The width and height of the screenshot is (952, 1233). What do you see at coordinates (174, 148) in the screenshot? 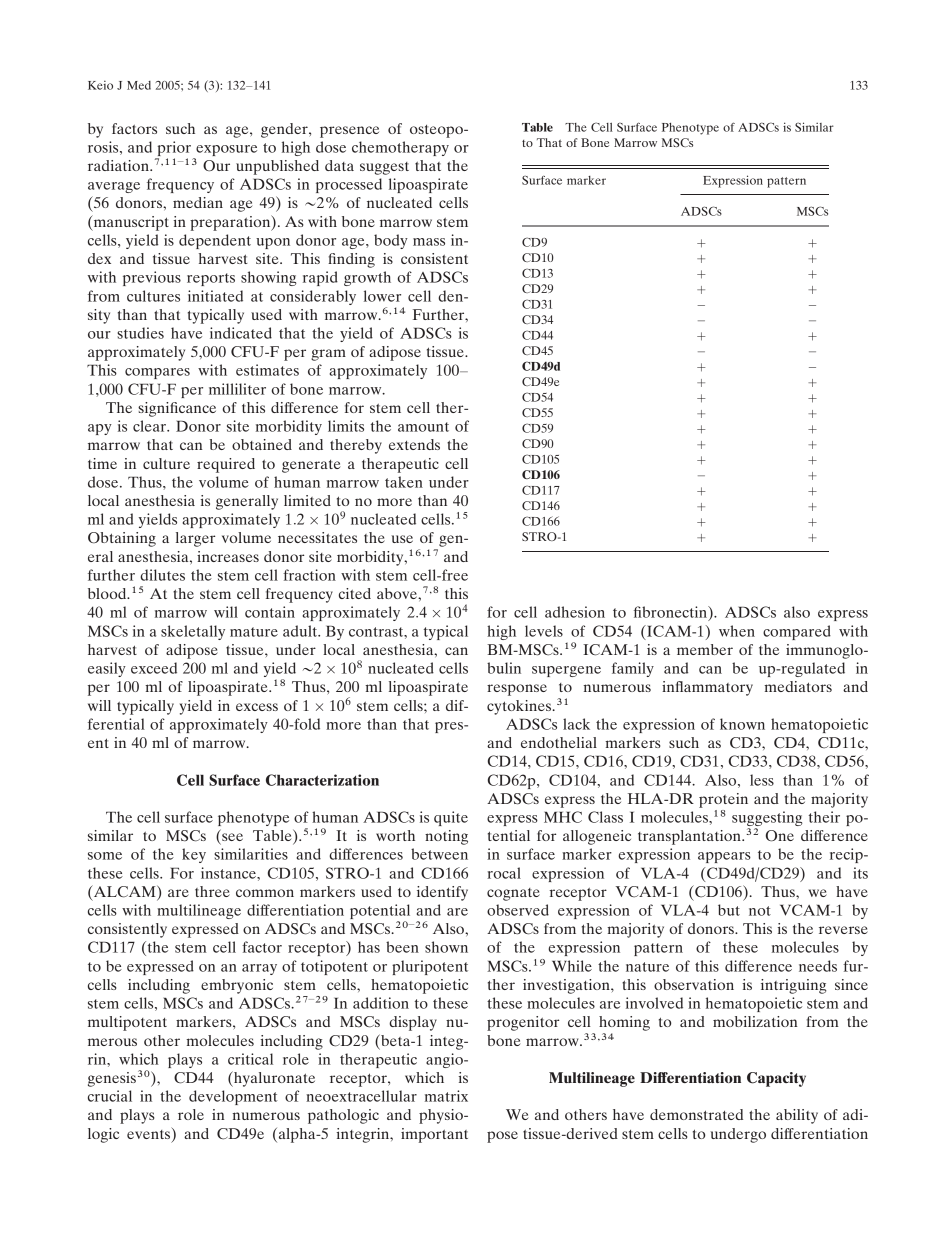
I see `prior` at bounding box center [174, 148].
